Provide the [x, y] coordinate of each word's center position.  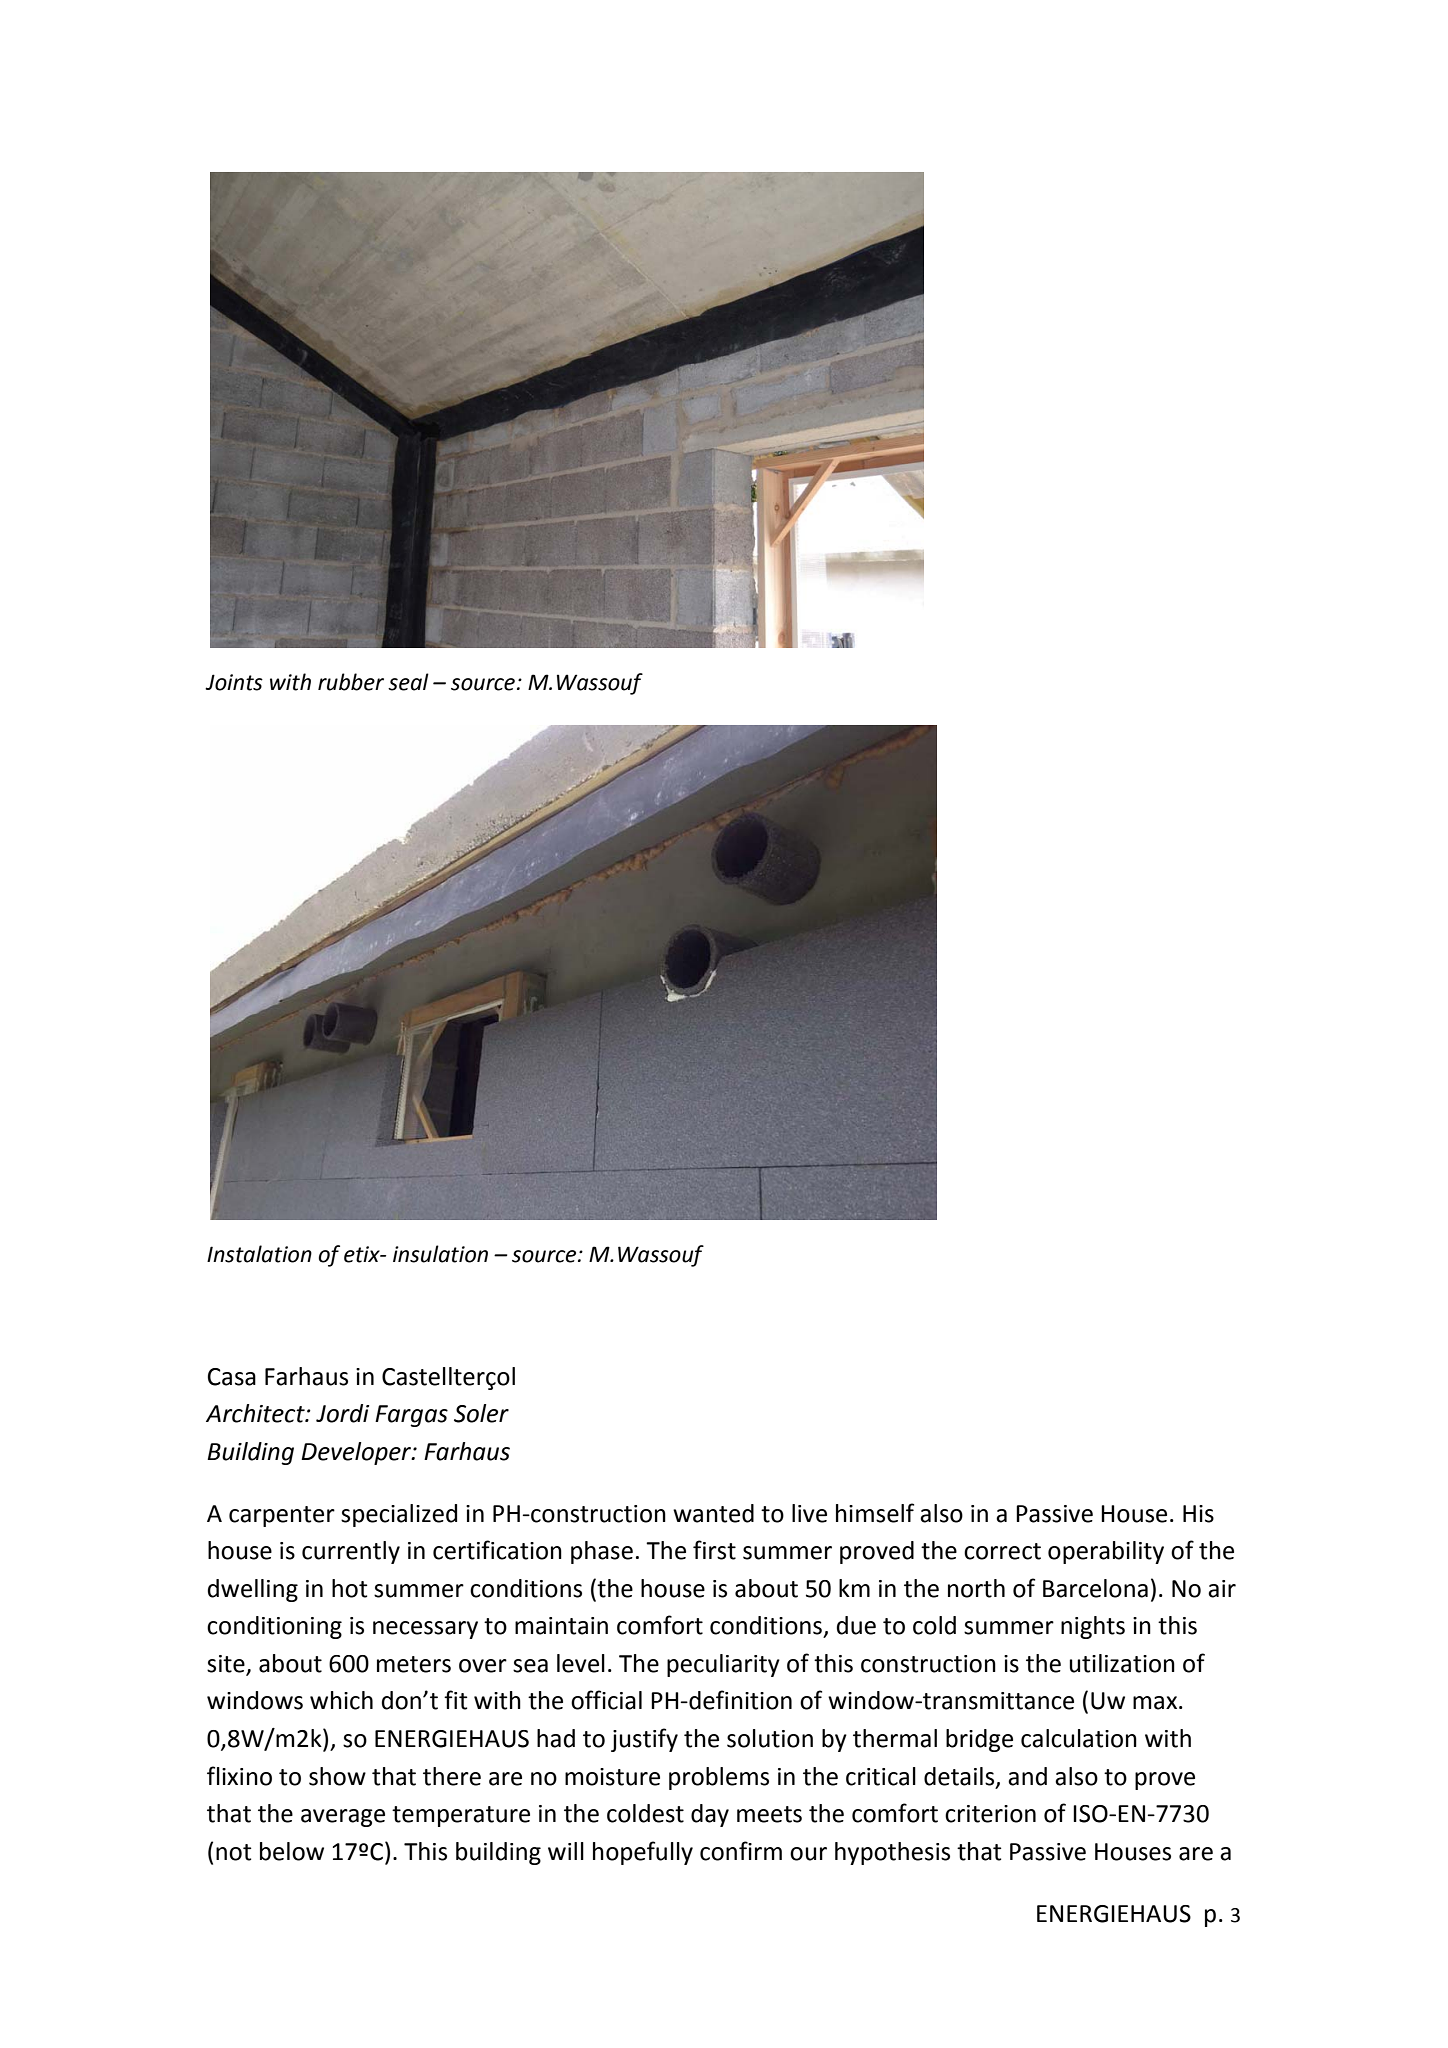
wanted [713, 1513]
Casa [232, 1377]
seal [408, 682]
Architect [256, 1413]
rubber [351, 682]
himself [875, 1513]
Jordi [342, 1413]
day [710, 1815]
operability [1106, 1552]
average [343, 1818]
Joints [234, 682]
